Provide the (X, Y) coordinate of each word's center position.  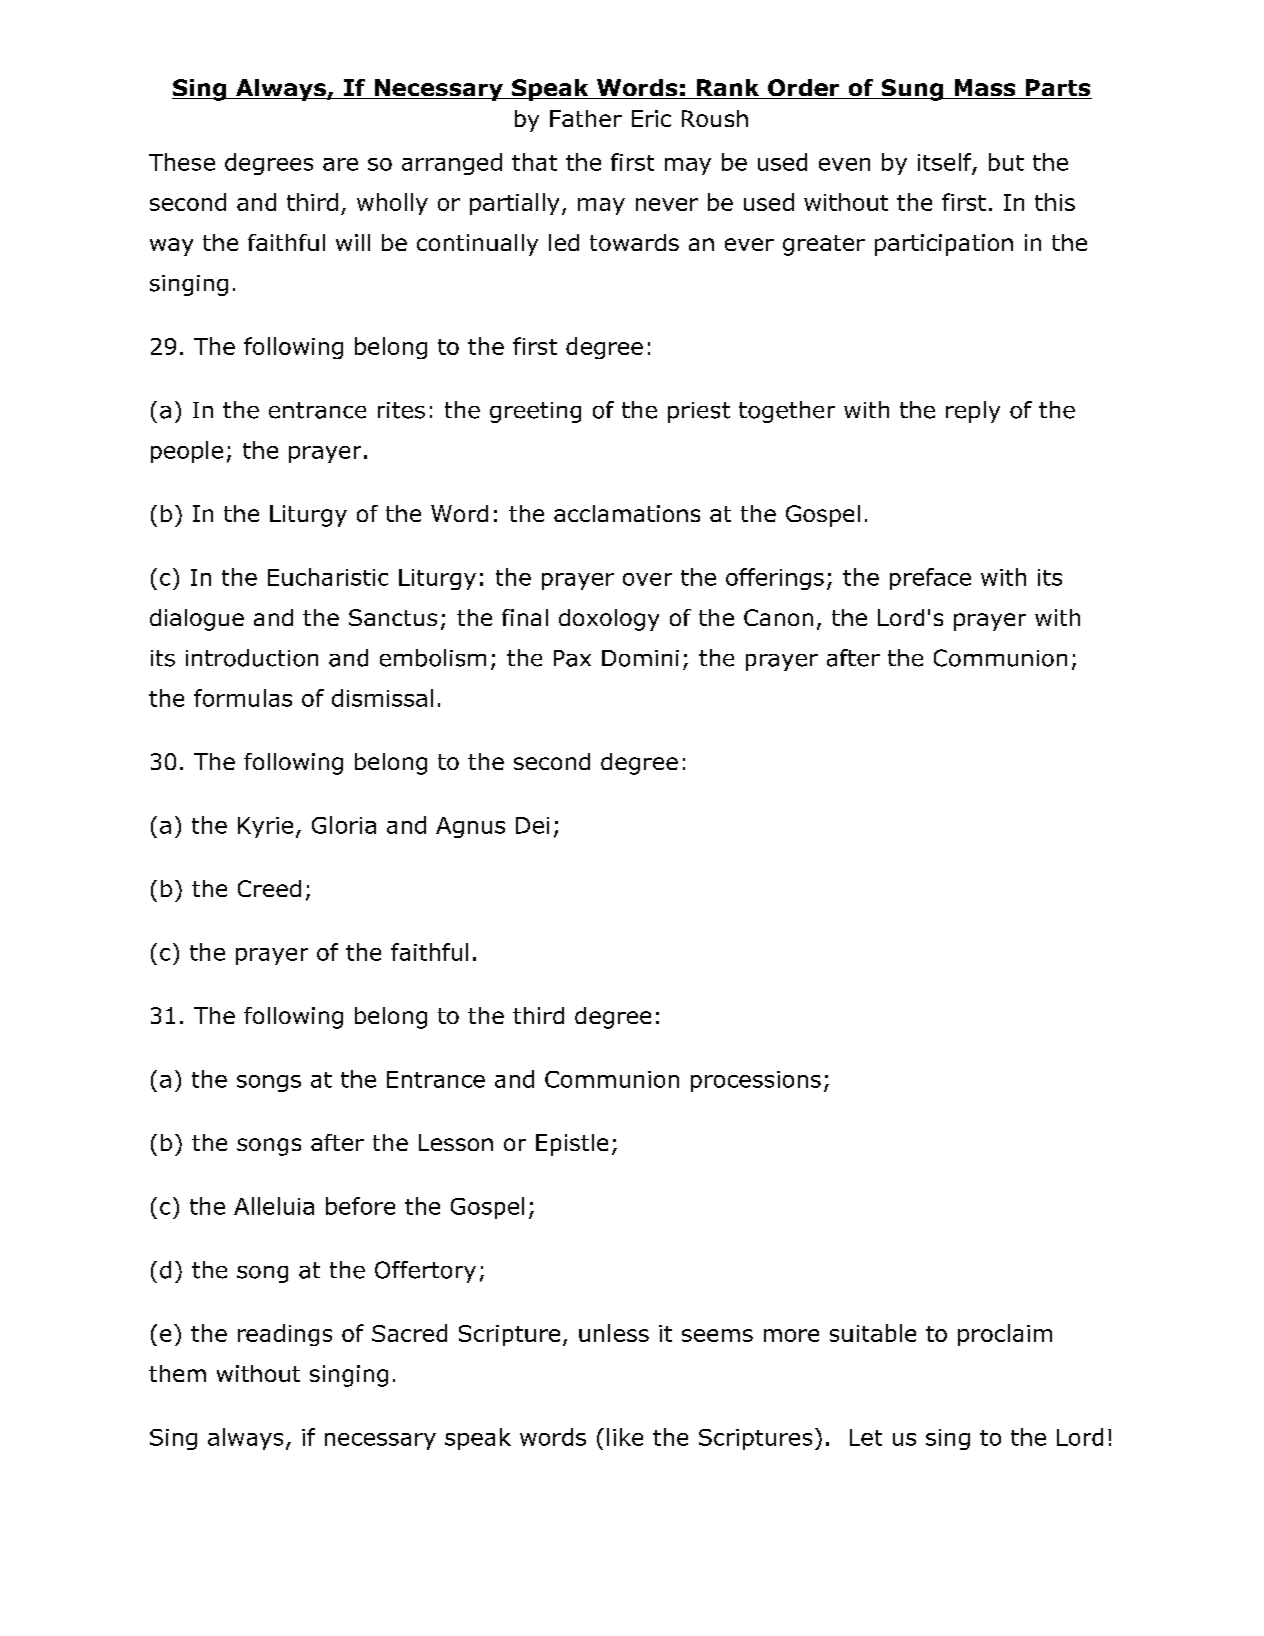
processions (756, 1081)
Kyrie (265, 827)
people (187, 452)
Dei (532, 825)
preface (930, 579)
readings (285, 1335)
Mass (985, 89)
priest (699, 412)
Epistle (572, 1145)
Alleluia (274, 1206)
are (340, 164)
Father (586, 118)
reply (973, 412)
